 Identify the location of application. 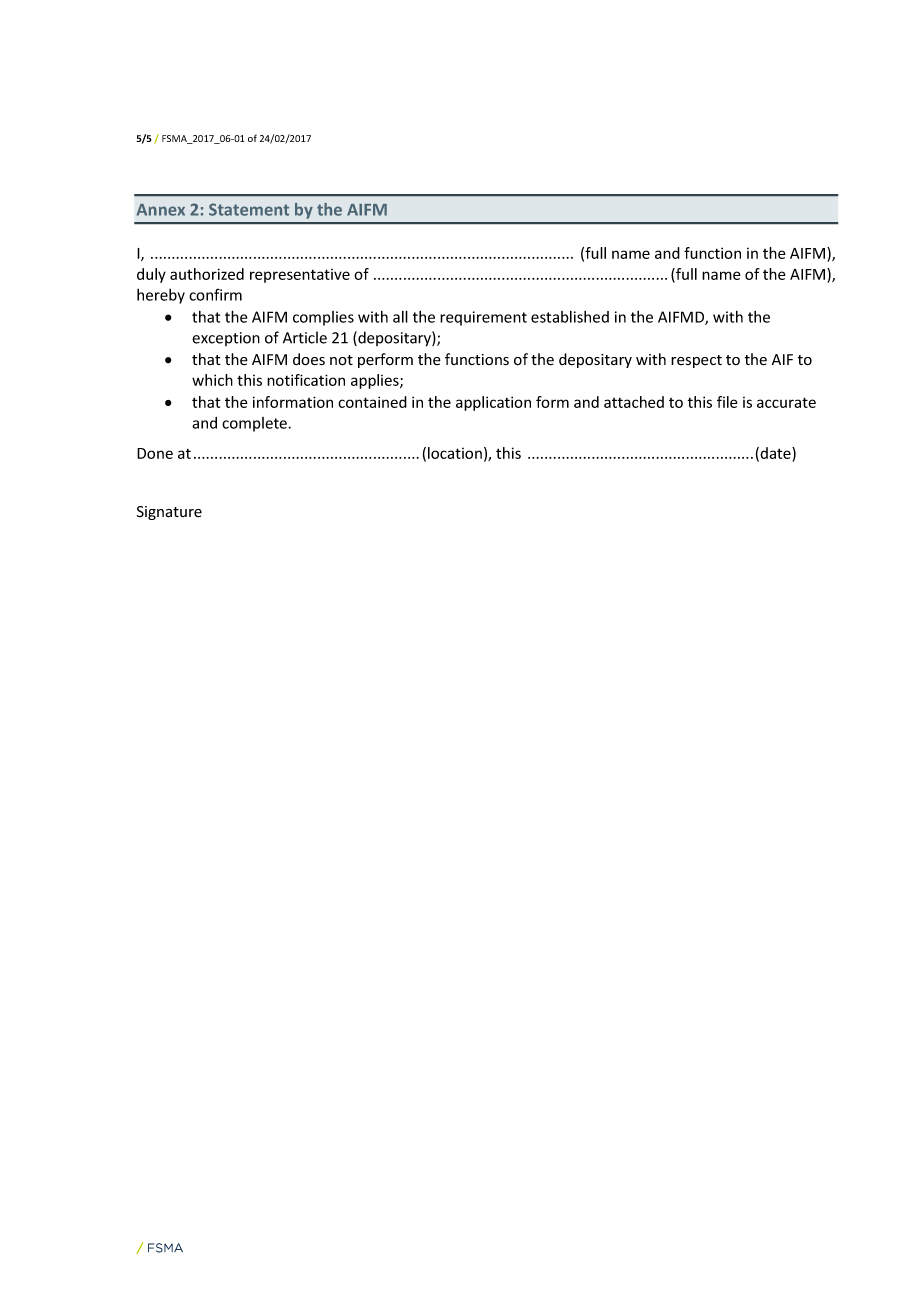
(493, 403).
